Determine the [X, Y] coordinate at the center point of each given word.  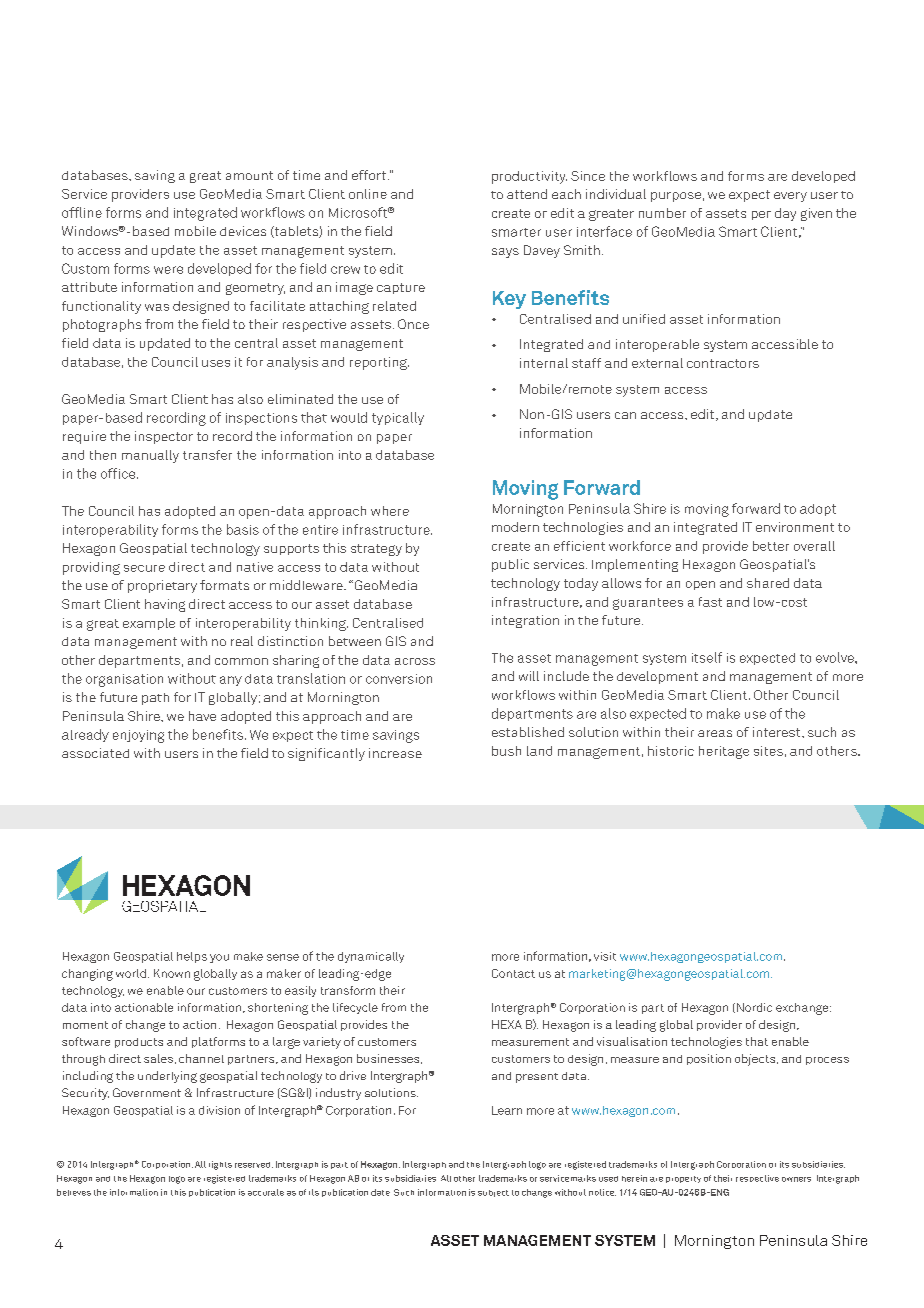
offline [82, 212]
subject [493, 1193]
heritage [724, 752]
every [790, 197]
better [771, 546]
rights [220, 1165]
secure [144, 568]
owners [796, 1179]
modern [515, 527]
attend [527, 194]
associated [95, 753]
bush [506, 751]
